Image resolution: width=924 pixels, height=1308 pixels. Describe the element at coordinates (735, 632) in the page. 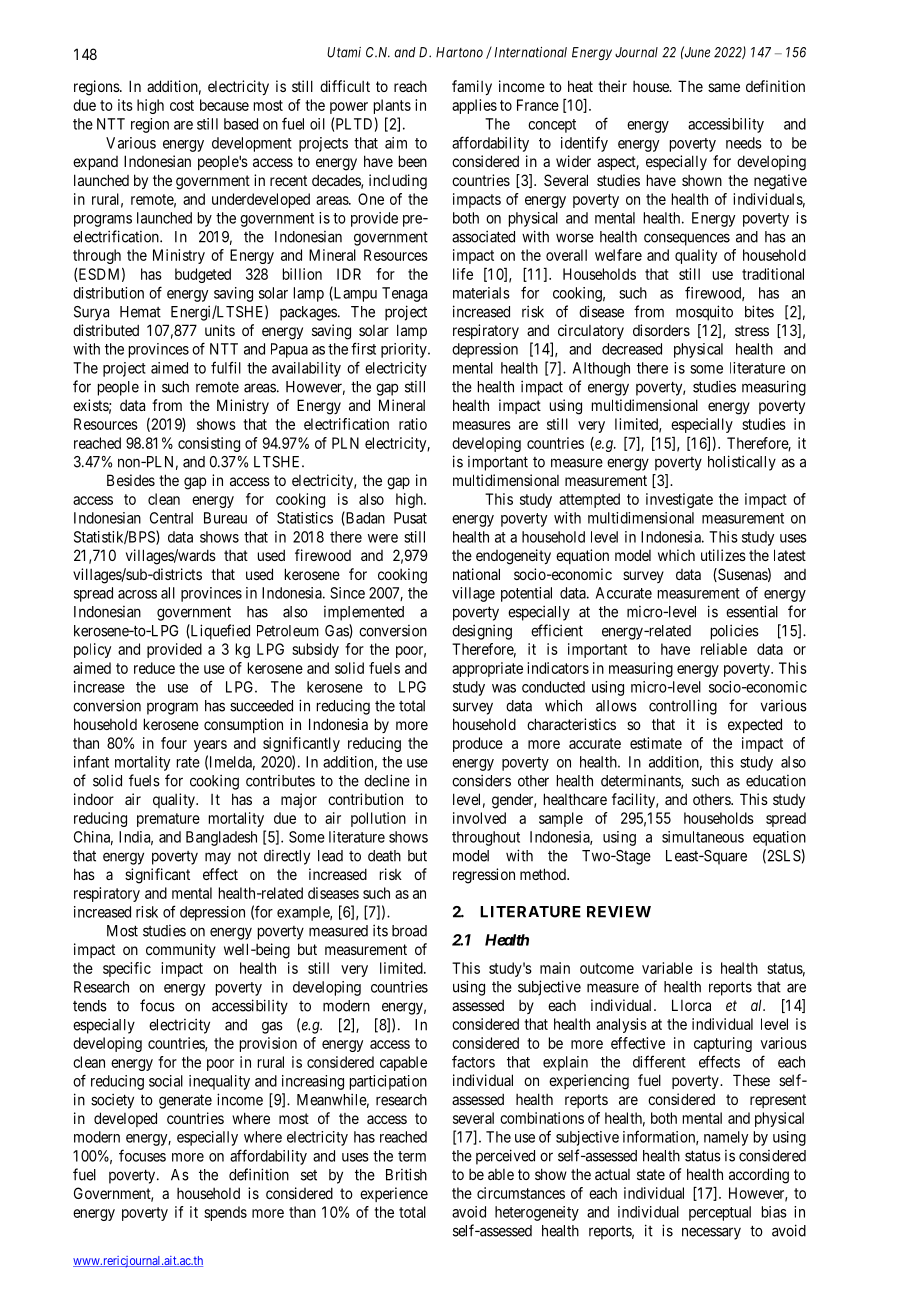

I see `policies` at that location.
